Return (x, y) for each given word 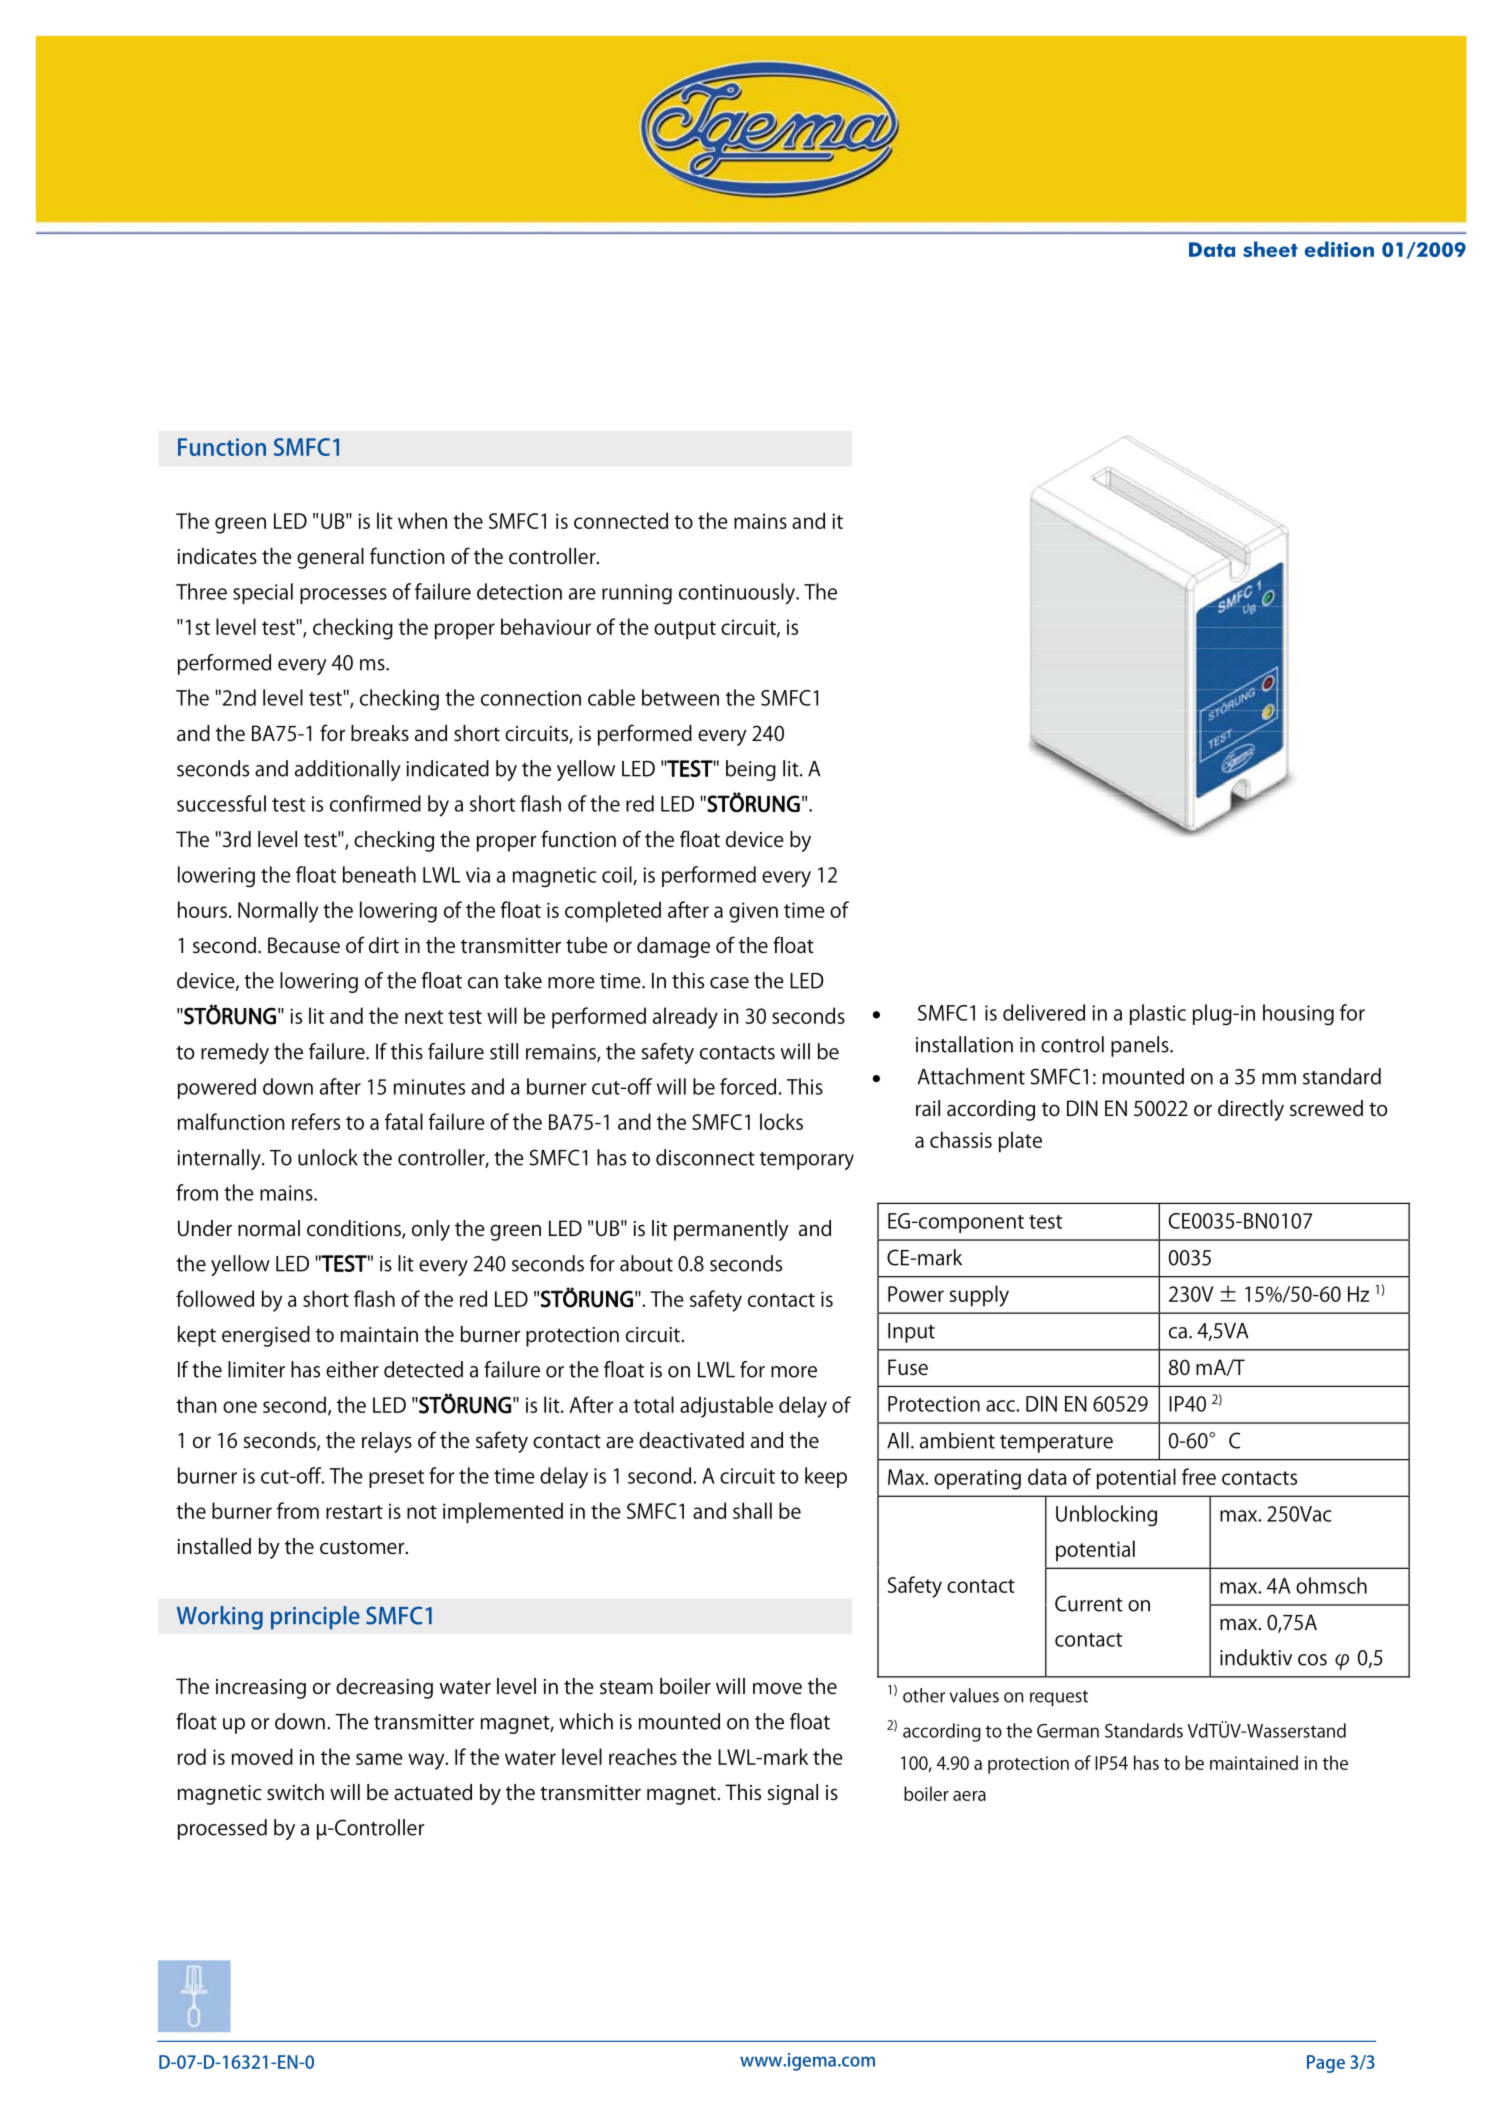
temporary (807, 1161)
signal (793, 1794)
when (422, 520)
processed (222, 1829)
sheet (1270, 249)
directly (1251, 1110)
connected (621, 520)
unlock (328, 1157)
